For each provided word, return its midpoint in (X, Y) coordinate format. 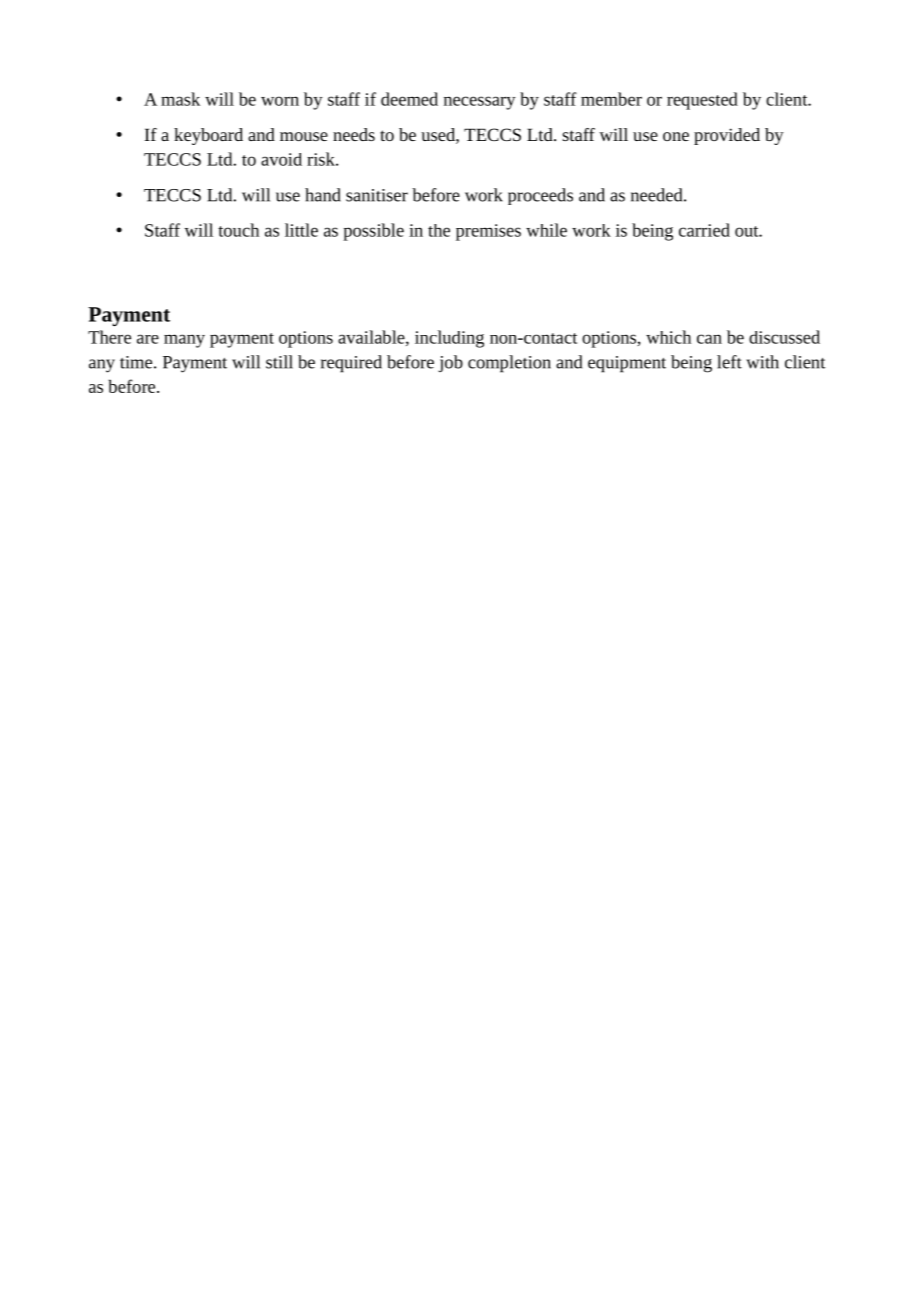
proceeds (540, 196)
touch (238, 230)
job (450, 363)
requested (702, 101)
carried (704, 230)
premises (488, 232)
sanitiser (377, 195)
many (184, 341)
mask (180, 99)
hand (323, 195)
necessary (480, 103)
